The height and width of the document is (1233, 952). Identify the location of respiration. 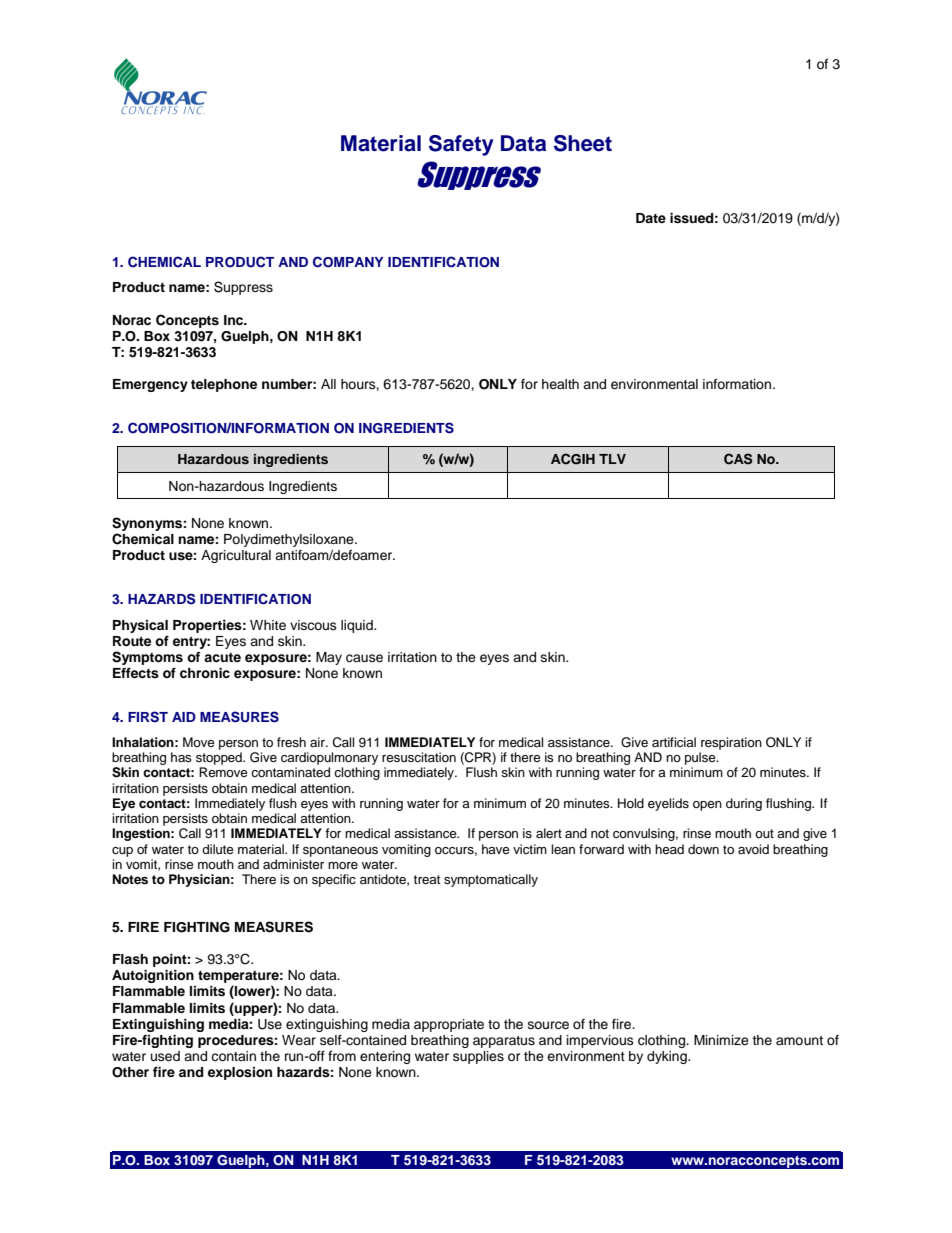
(731, 743).
